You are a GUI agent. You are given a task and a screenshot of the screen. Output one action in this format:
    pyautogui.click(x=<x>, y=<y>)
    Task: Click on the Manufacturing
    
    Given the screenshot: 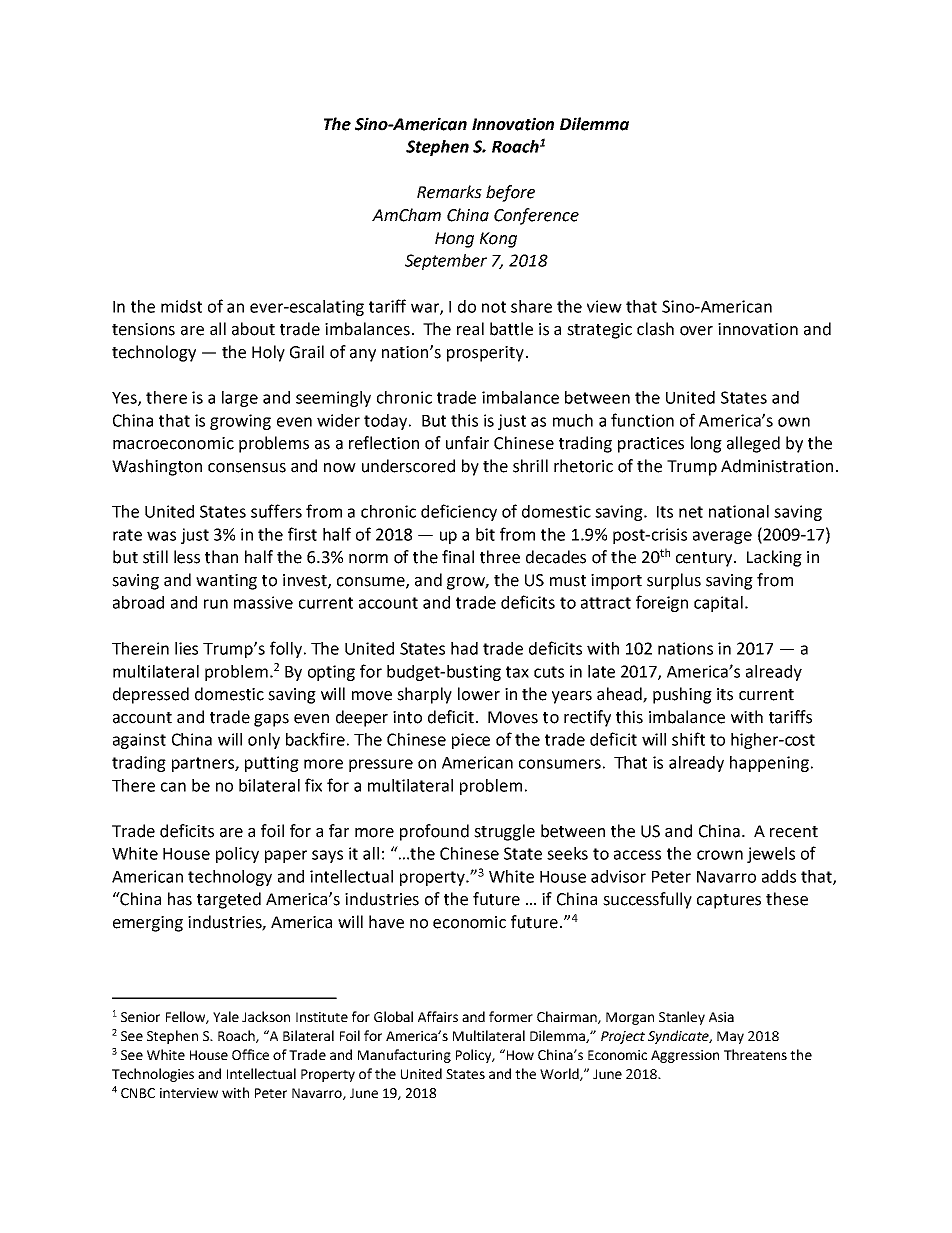 What is the action you would take?
    pyautogui.click(x=404, y=1056)
